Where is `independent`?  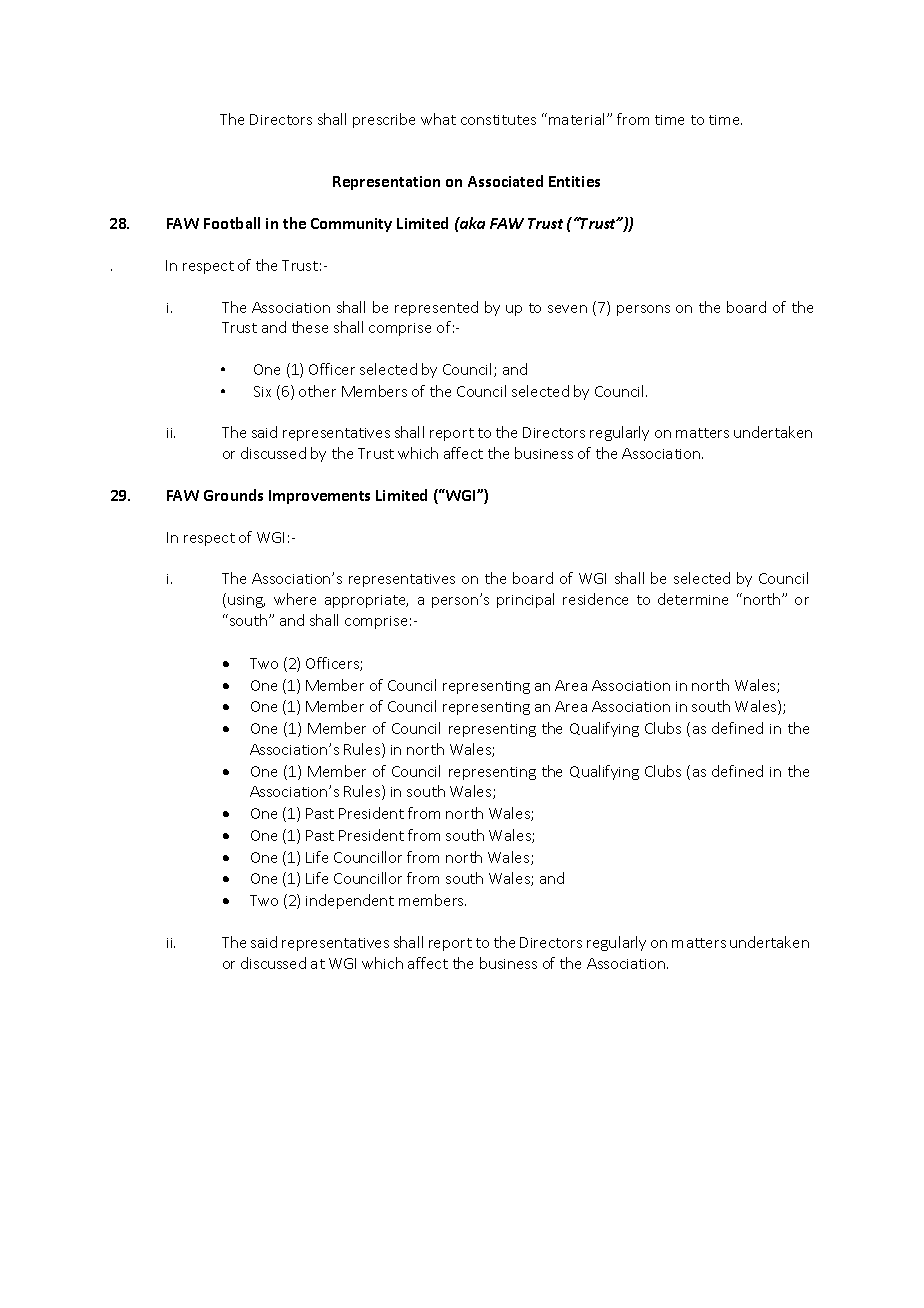 independent is located at coordinates (350, 901).
